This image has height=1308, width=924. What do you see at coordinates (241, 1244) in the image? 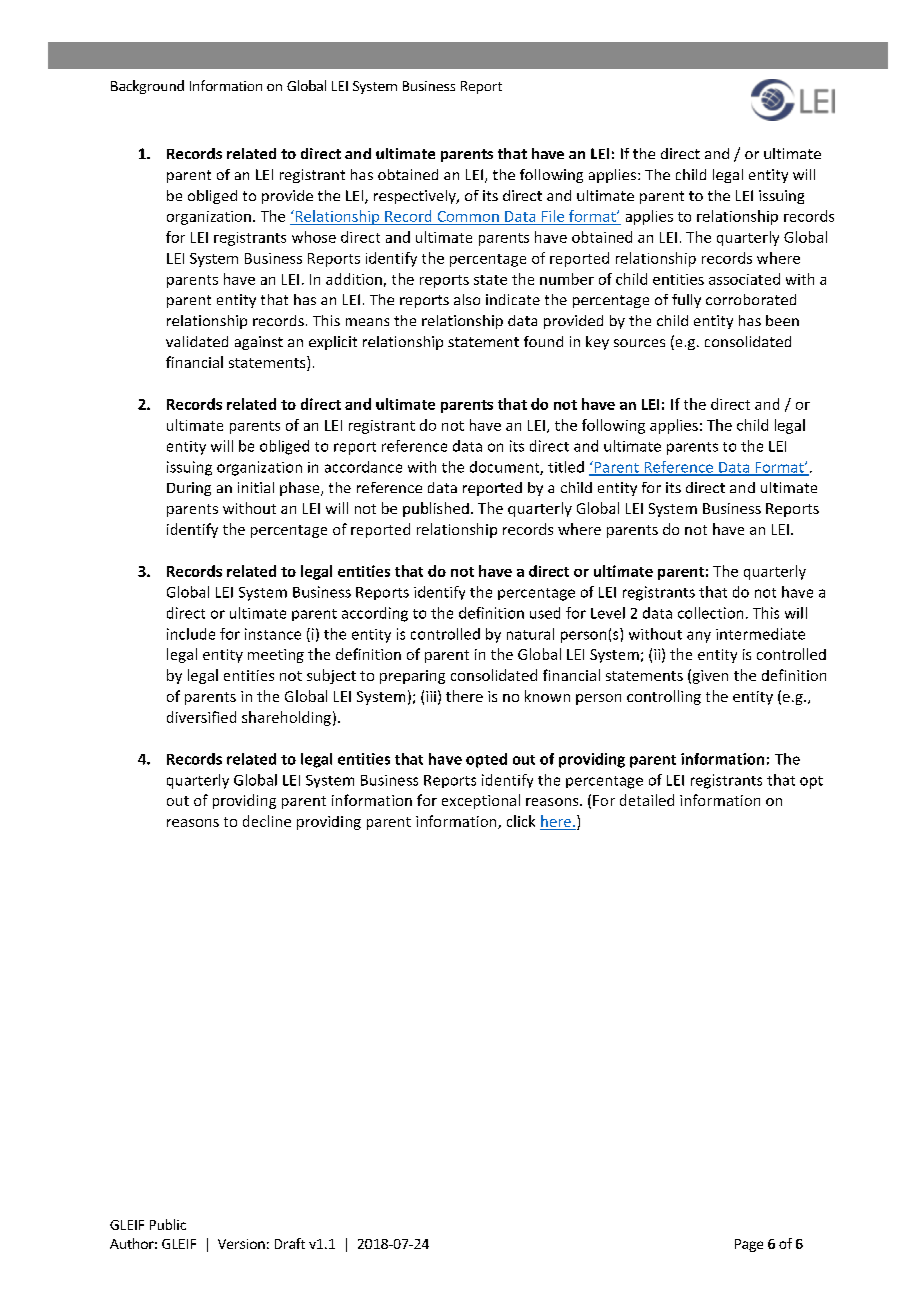
I see `Version` at bounding box center [241, 1244].
